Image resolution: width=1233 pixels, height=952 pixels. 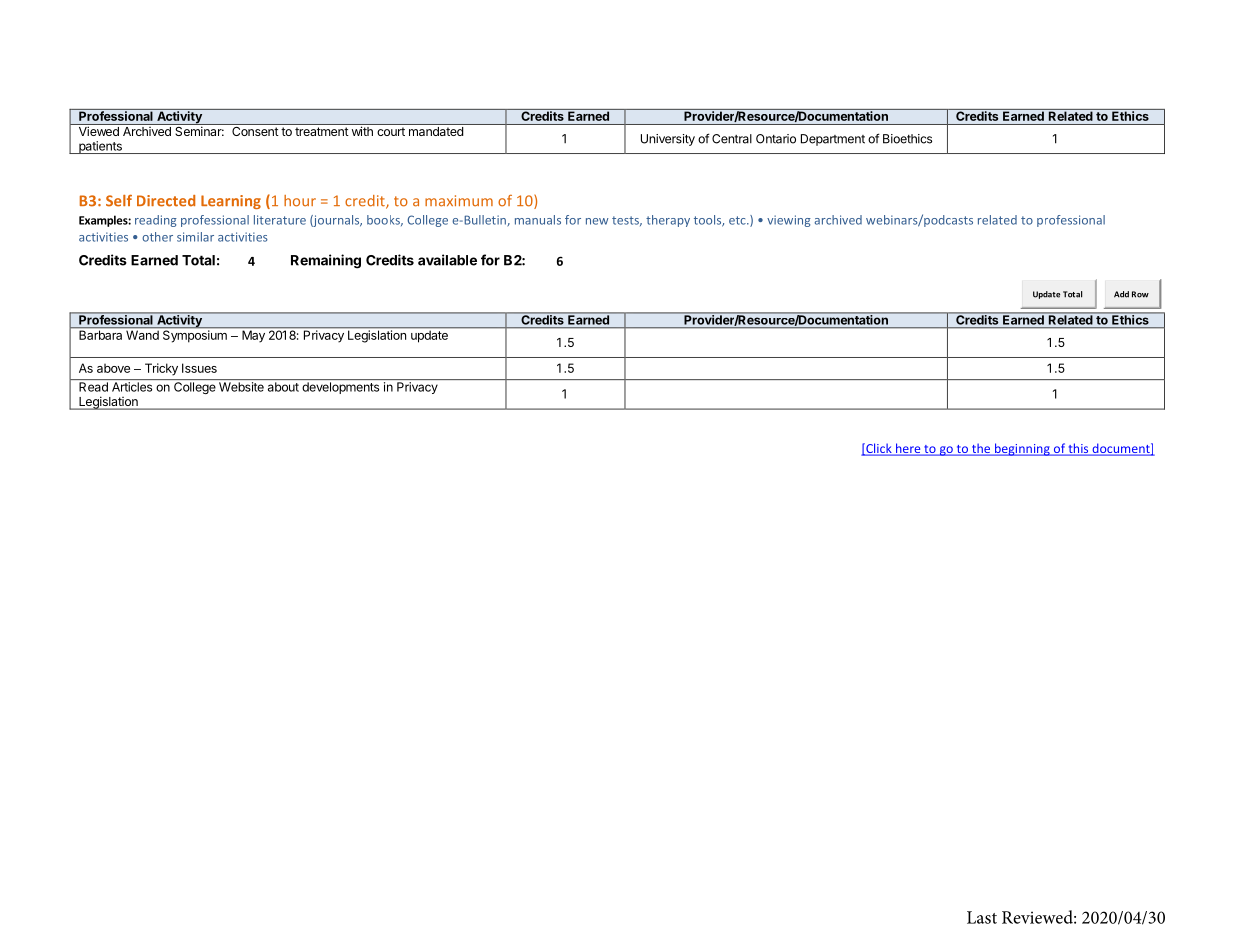 I want to click on developments, so click(x=340, y=388).
